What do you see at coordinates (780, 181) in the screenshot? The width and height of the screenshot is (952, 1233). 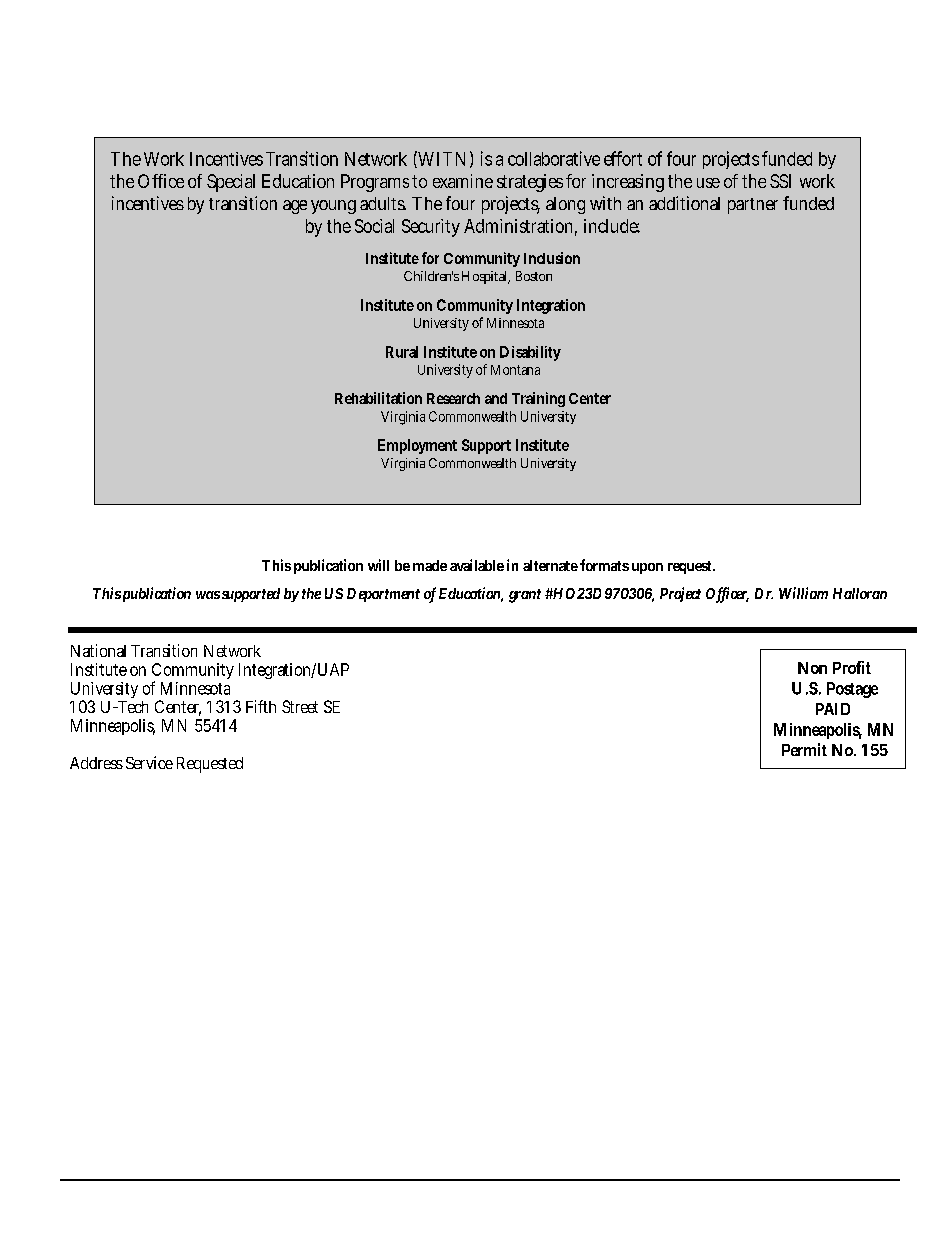 I see `SSI` at bounding box center [780, 181].
